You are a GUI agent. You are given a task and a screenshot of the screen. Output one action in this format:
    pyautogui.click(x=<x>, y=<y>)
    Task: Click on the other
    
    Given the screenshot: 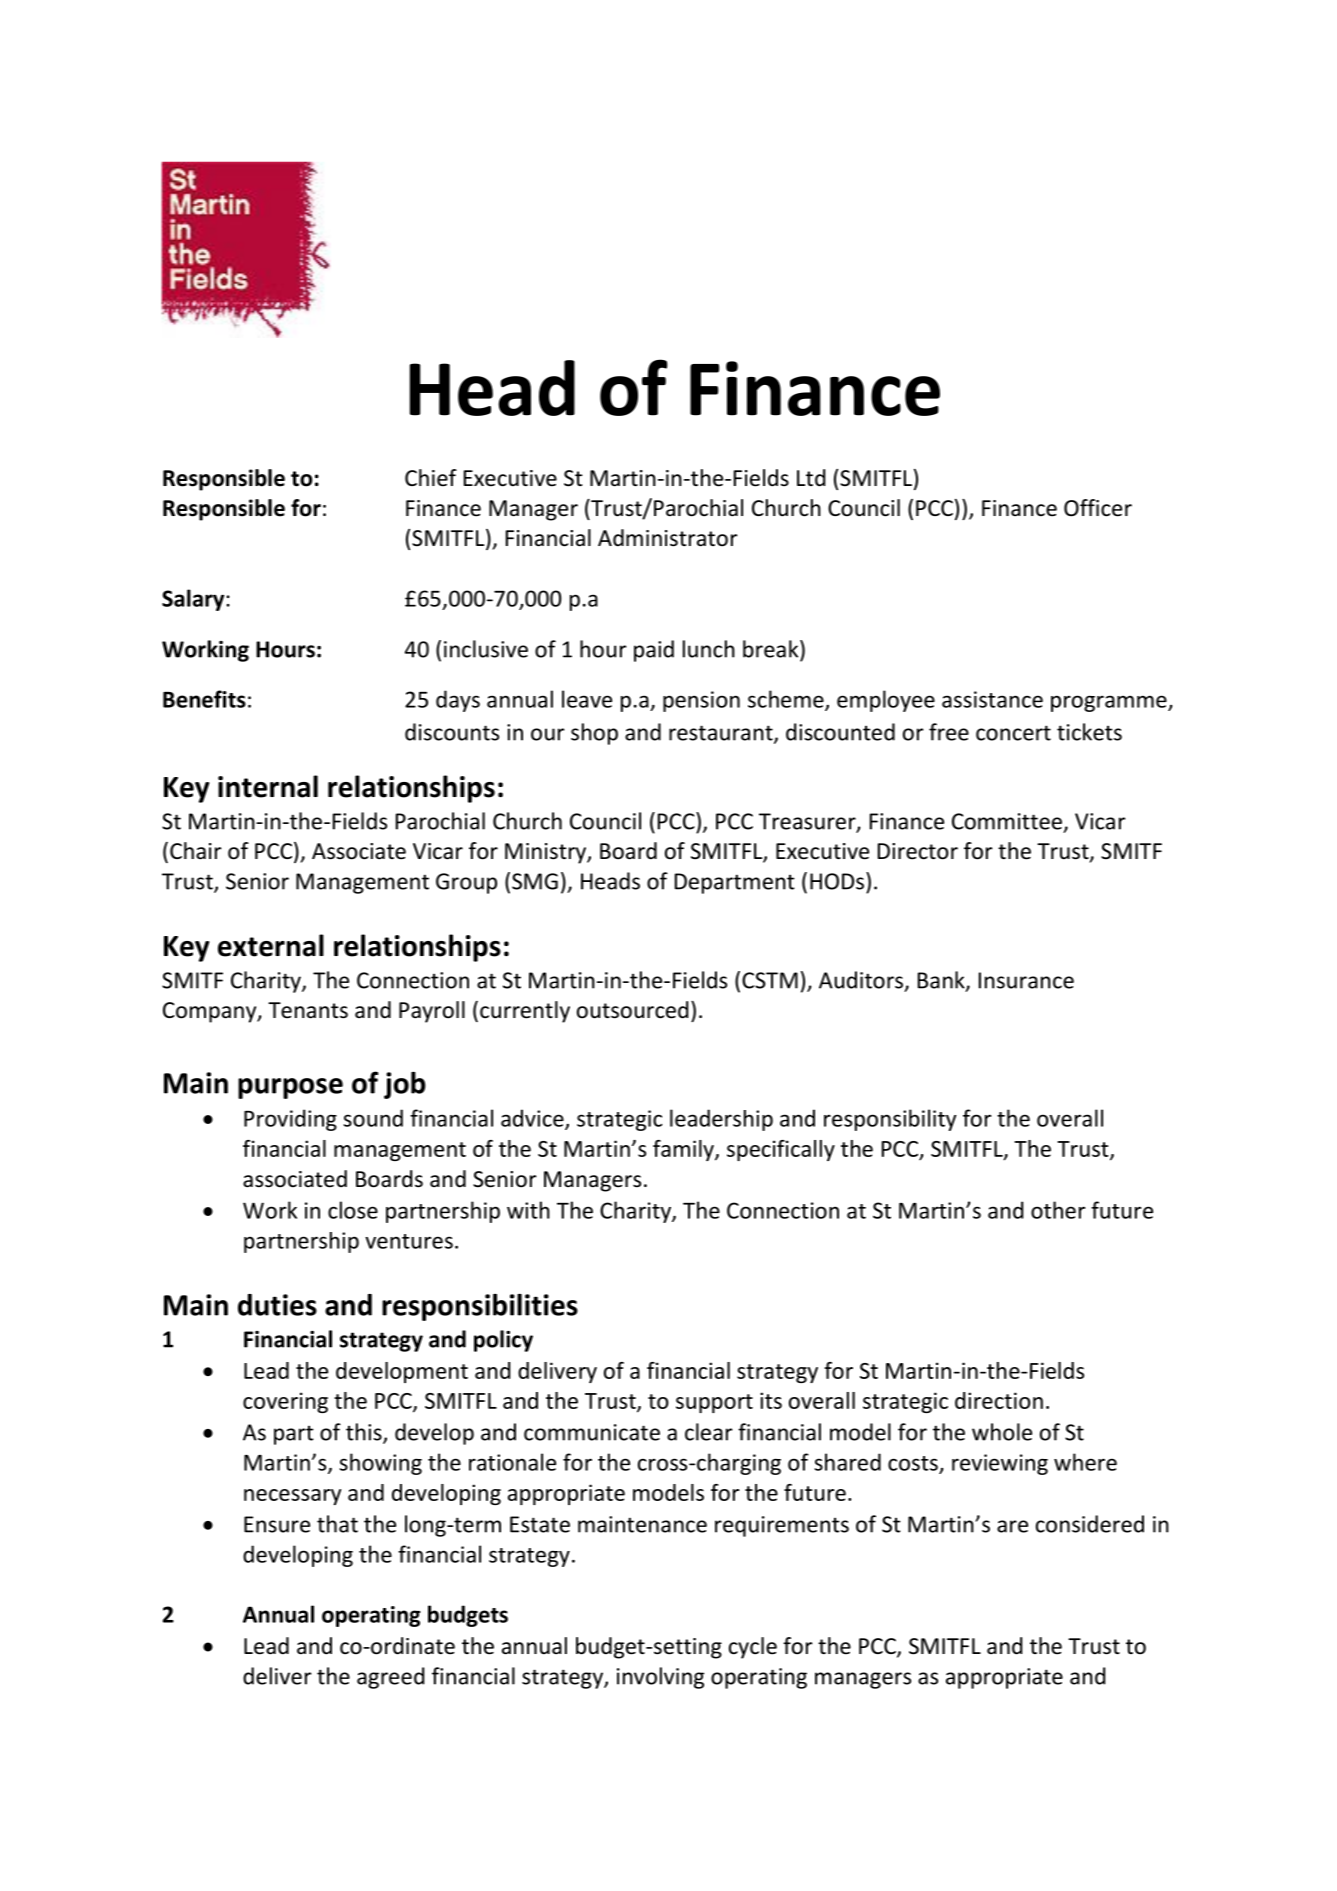 What is the action you would take?
    pyautogui.click(x=1058, y=1210)
